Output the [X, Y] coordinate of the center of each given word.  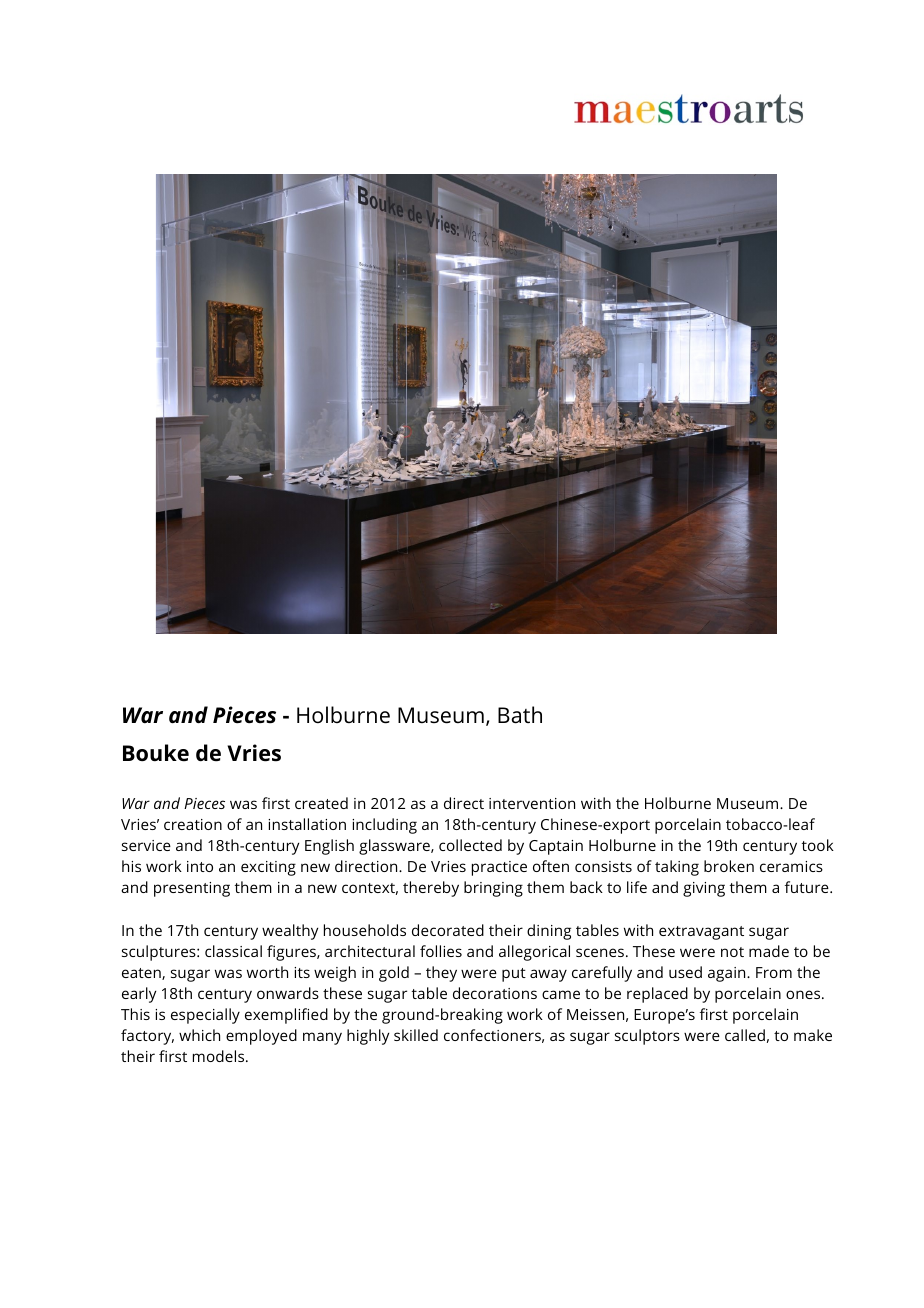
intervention [532, 803]
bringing [493, 889]
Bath [520, 715]
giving [704, 889]
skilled [416, 1035]
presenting [192, 889]
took [818, 845]
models [220, 1056]
